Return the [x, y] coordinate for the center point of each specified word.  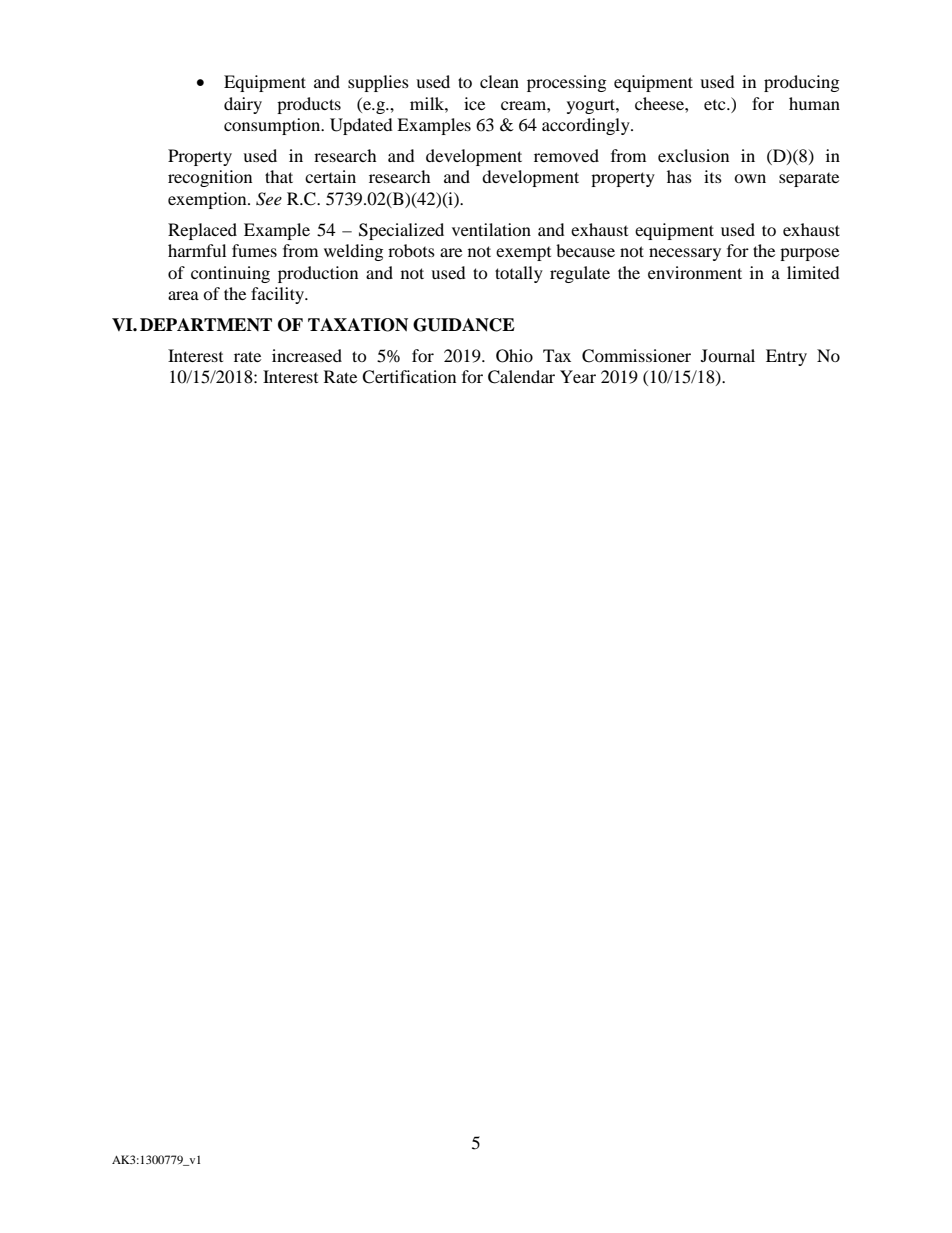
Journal [728, 355]
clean [499, 81]
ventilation [491, 229]
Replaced [202, 231]
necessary [685, 254]
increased [307, 355]
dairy [243, 105]
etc [716, 105]
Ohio [514, 356]
